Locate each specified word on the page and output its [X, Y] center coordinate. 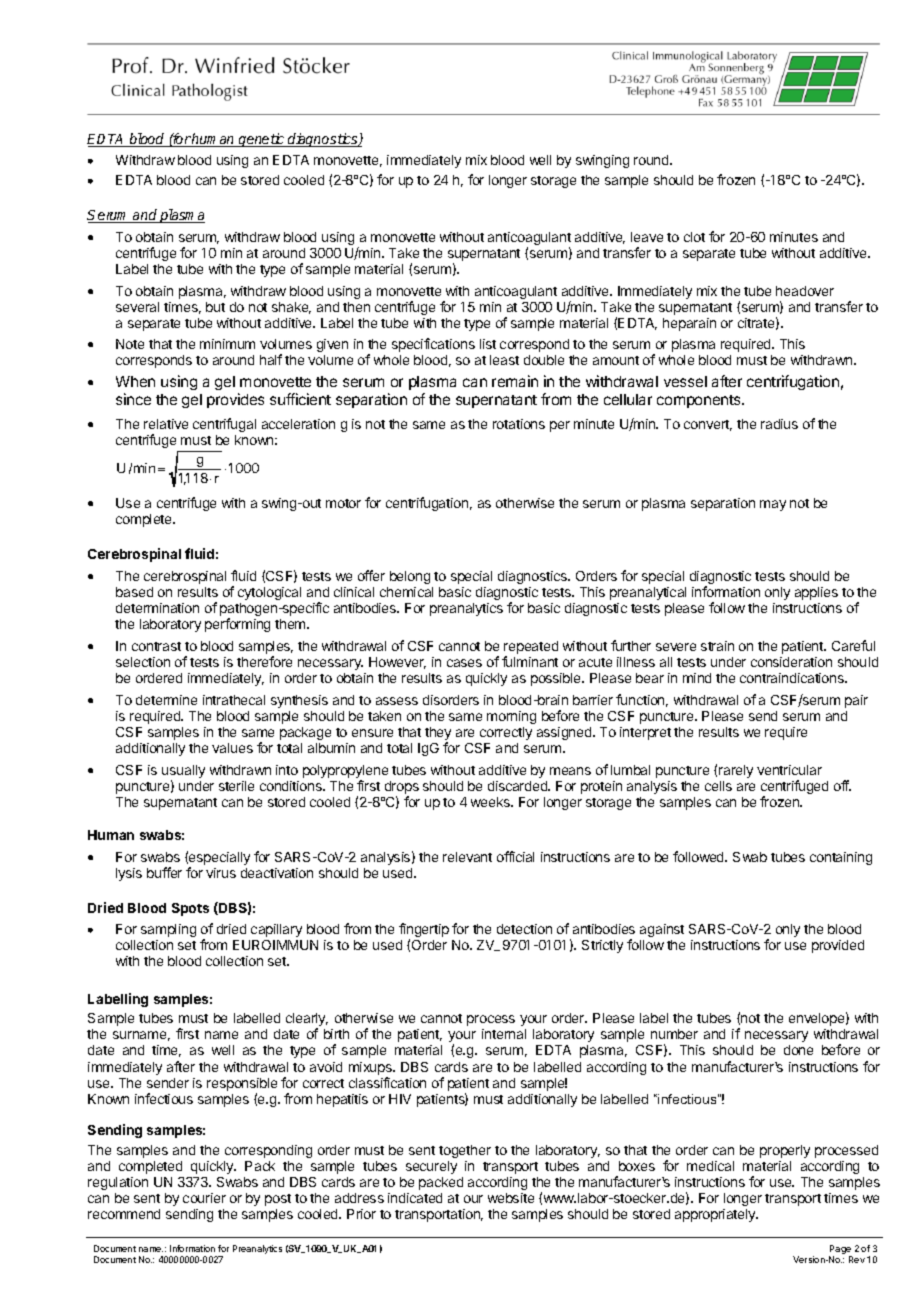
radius [779, 424]
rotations [519, 424]
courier [204, 1198]
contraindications [793, 678]
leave [647, 237]
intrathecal [234, 700]
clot [694, 237]
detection [524, 929]
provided [838, 946]
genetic [262, 140]
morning [511, 717]
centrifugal [224, 425]
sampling [168, 930]
